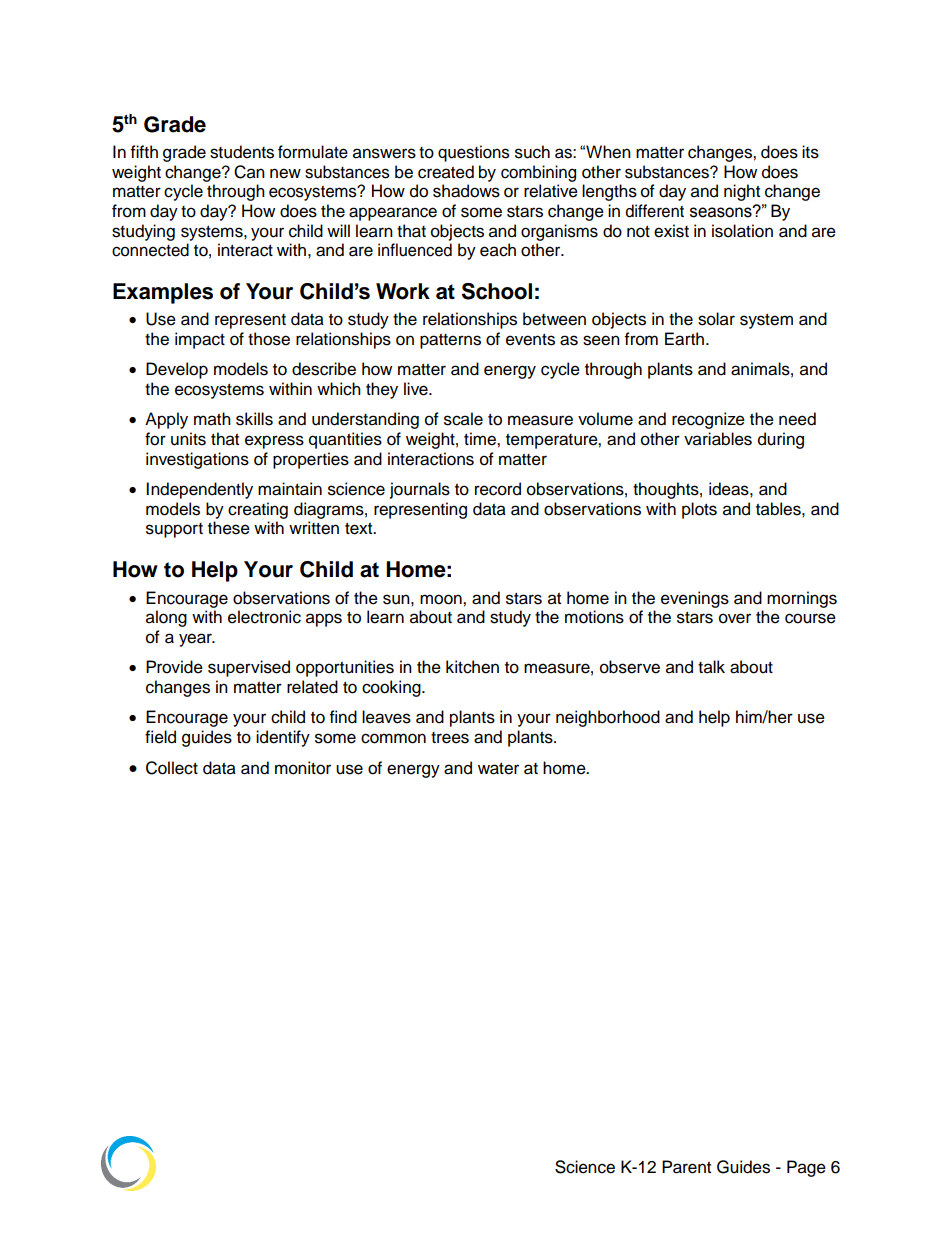 This page has height=1233, width=952. I want to click on Page, so click(806, 1168).
